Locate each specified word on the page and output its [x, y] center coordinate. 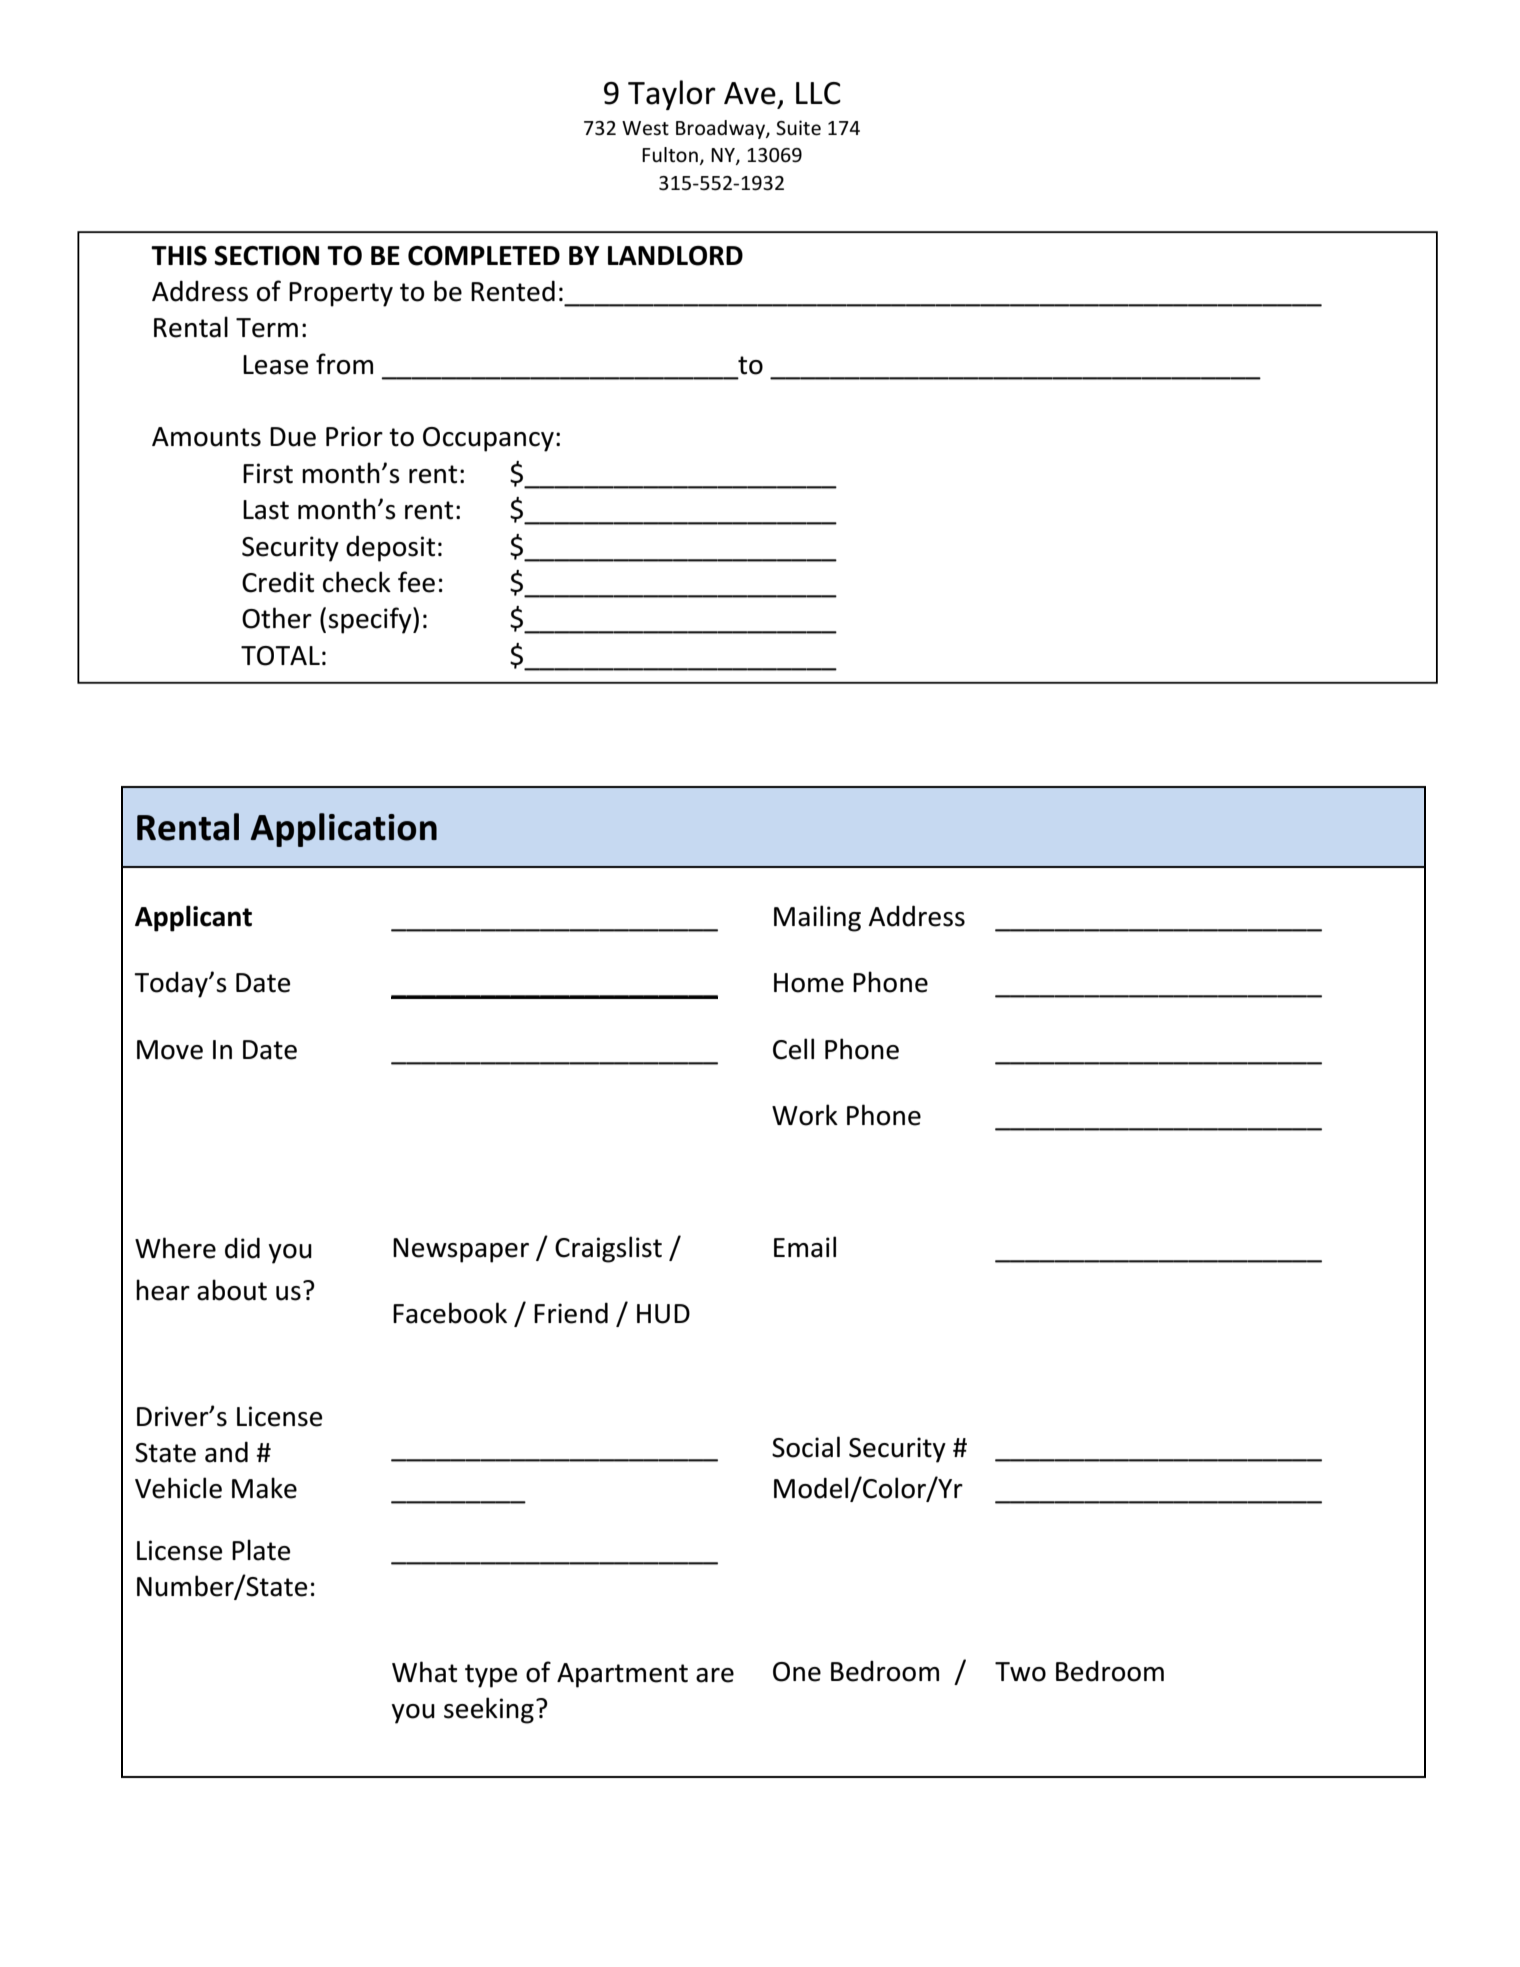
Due [293, 437]
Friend [571, 1313]
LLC [818, 93]
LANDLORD [675, 256]
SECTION [266, 256]
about [232, 1290]
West [645, 128]
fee [416, 582]
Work [805, 1115]
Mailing [817, 918]
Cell [793, 1049]
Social [806, 1447]
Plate [261, 1550]
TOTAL [280, 656]
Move [170, 1050]
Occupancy [488, 439]
